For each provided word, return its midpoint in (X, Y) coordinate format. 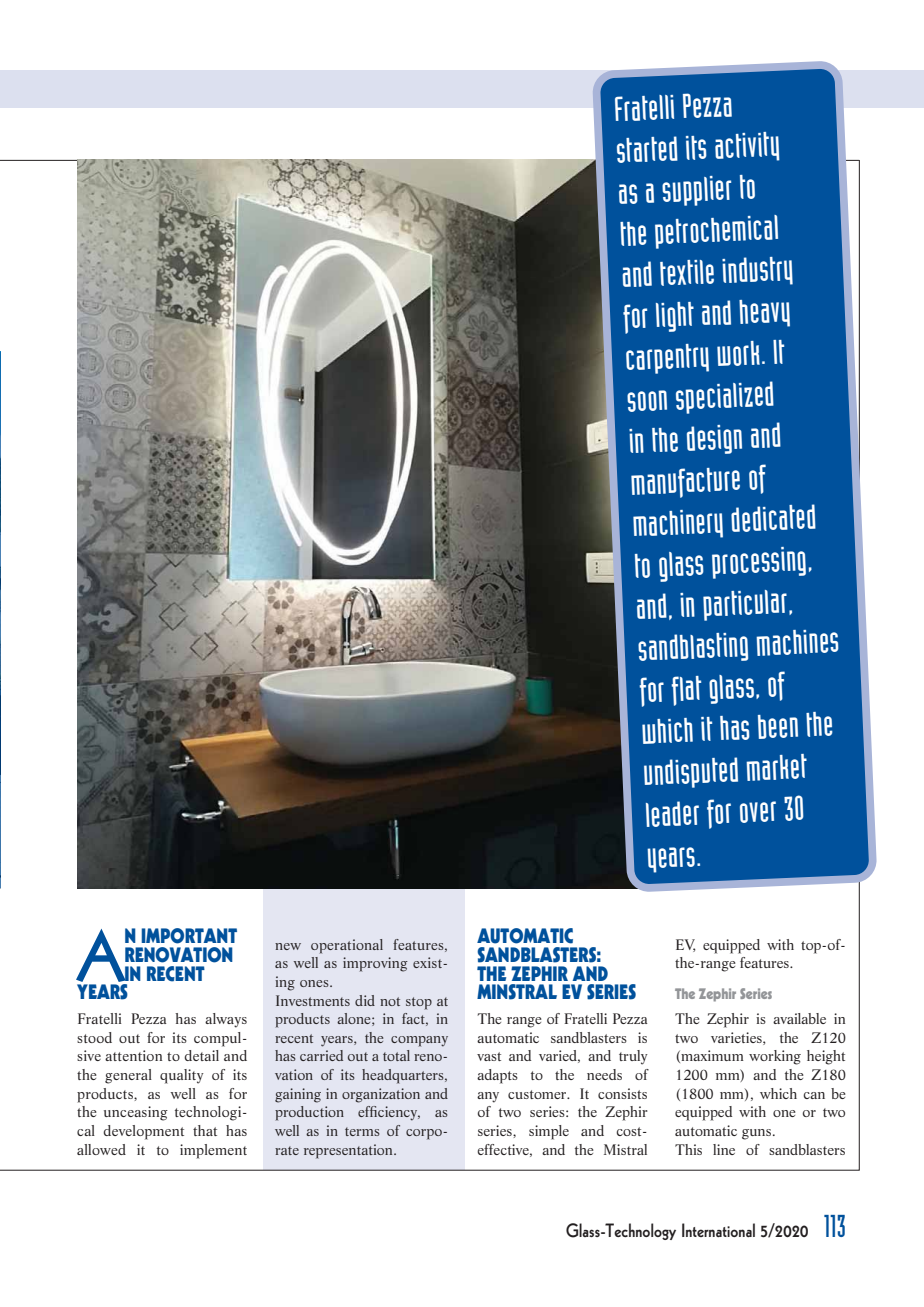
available (799, 1018)
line (724, 1149)
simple (549, 1132)
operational (347, 946)
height (826, 1057)
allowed (101, 1149)
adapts (497, 1076)
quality (182, 1076)
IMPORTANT (189, 936)
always (226, 1020)
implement (213, 1151)
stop (419, 1003)
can (814, 1095)
